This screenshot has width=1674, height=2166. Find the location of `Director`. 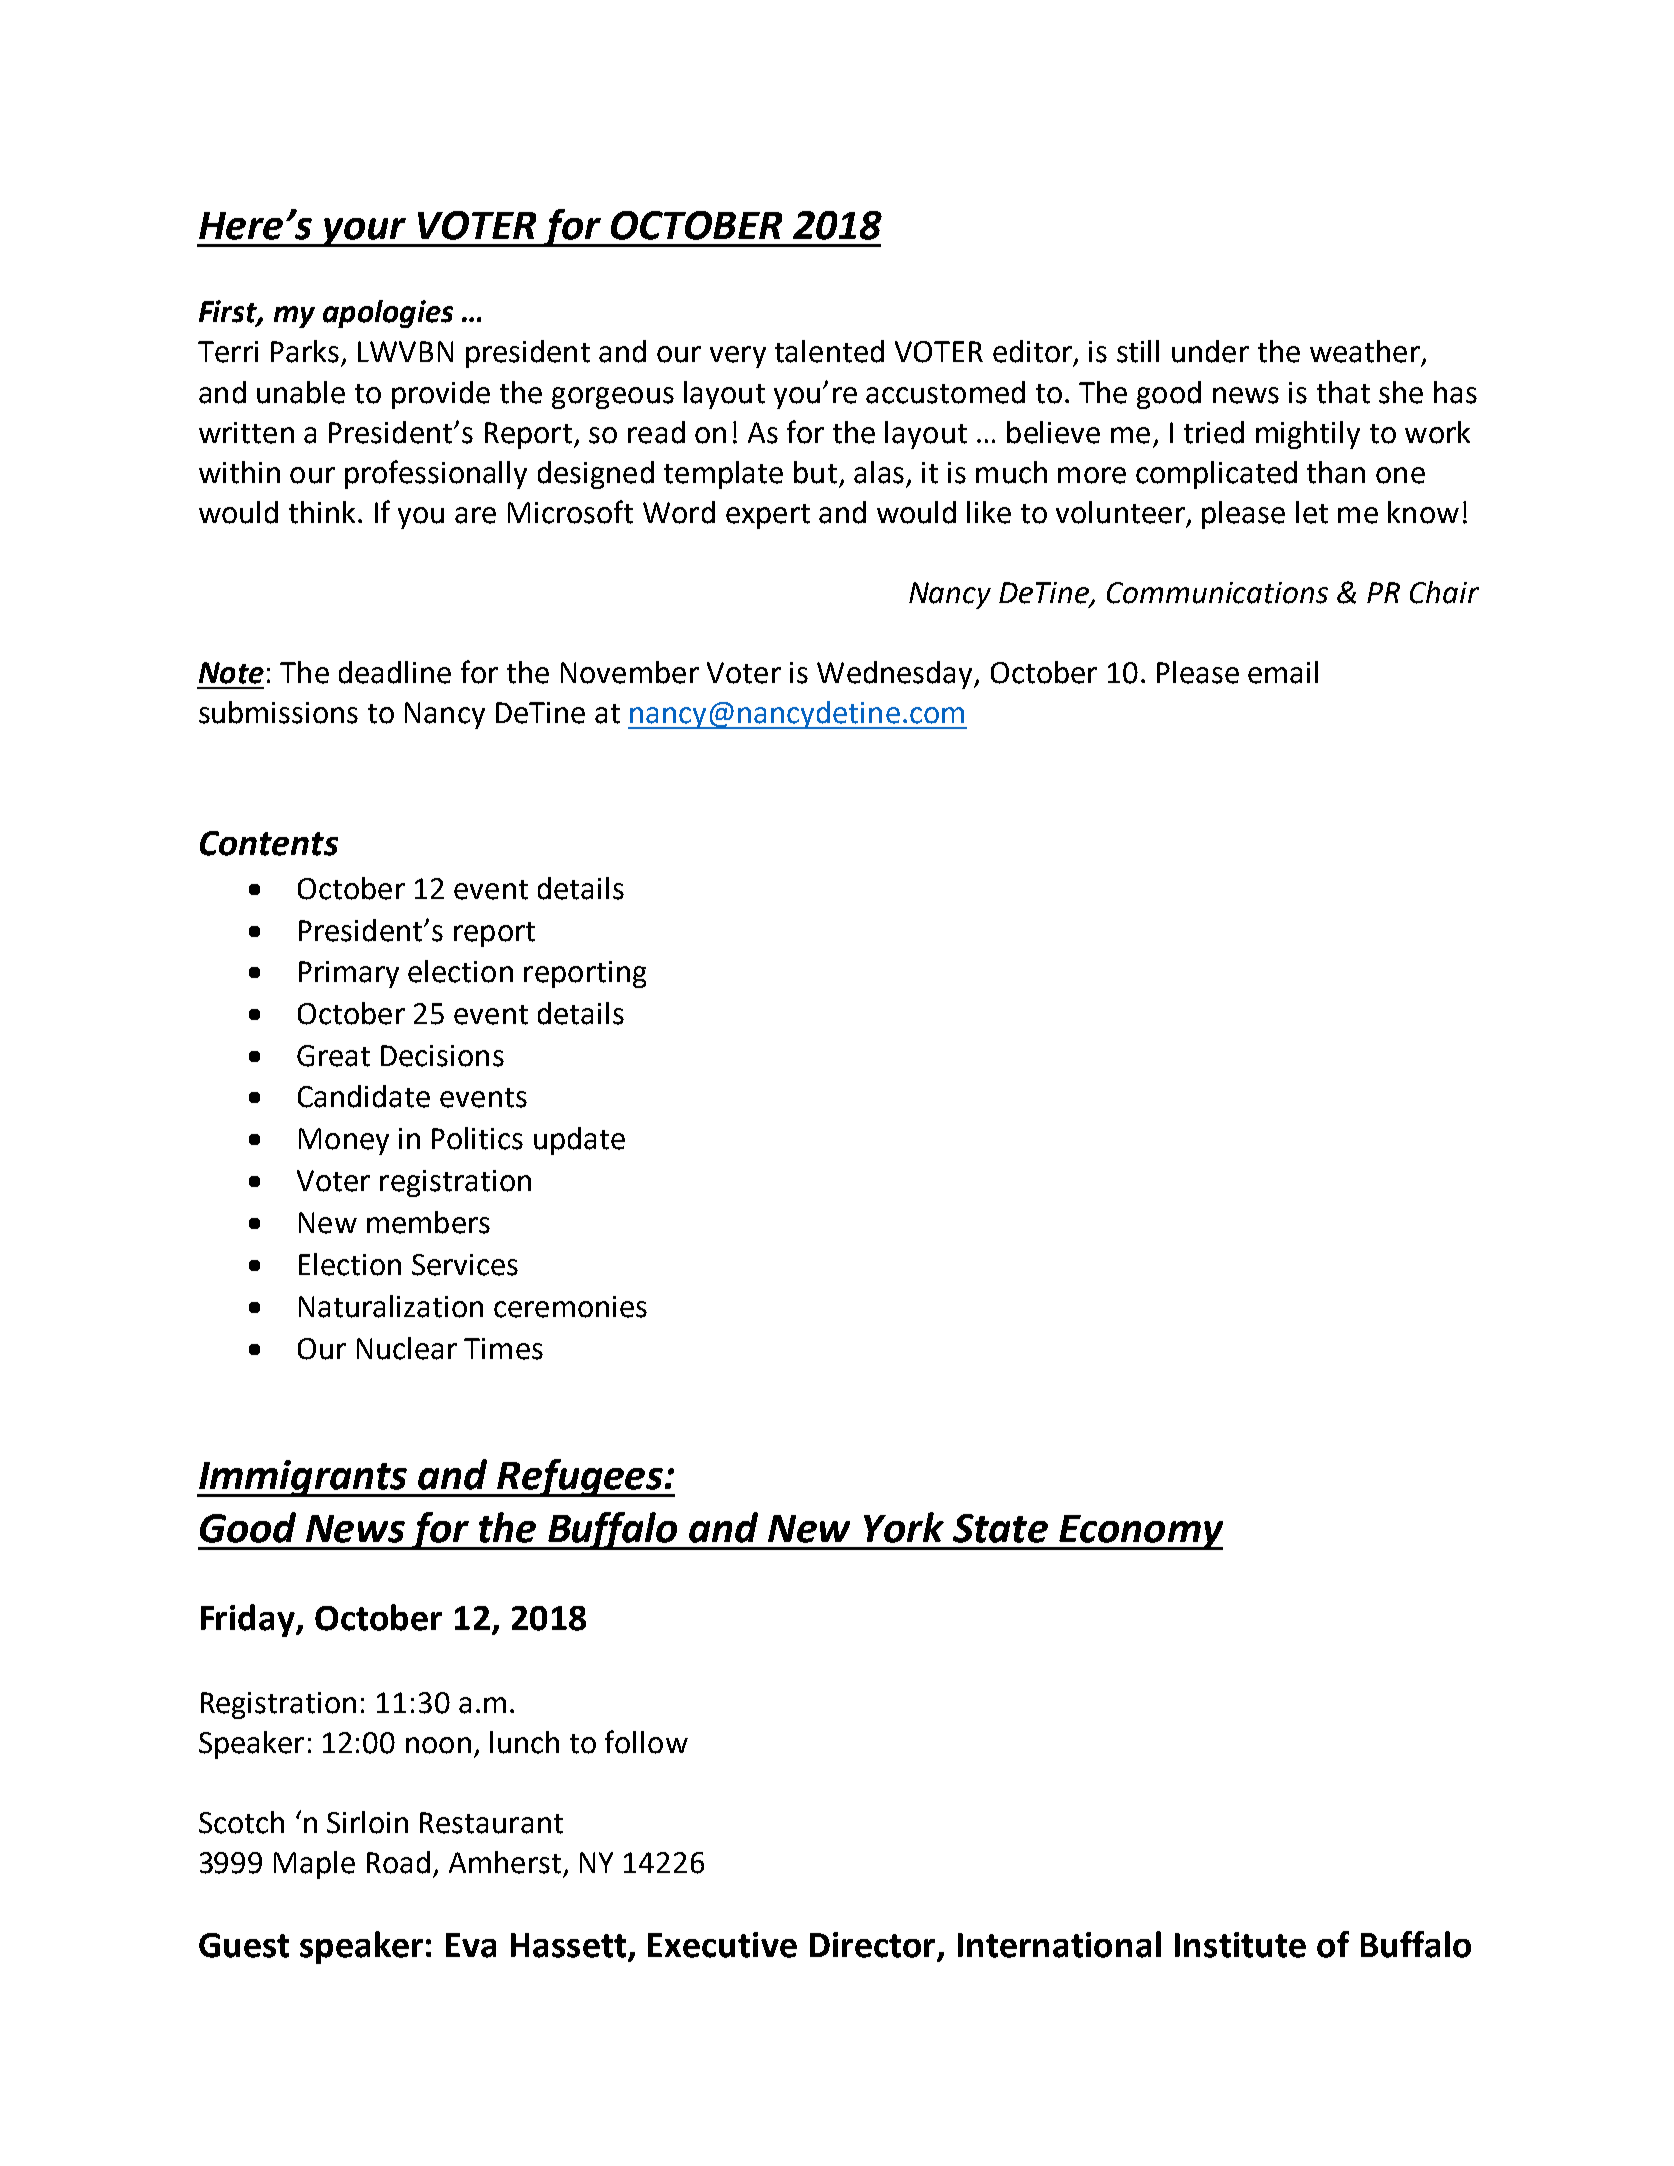

Director is located at coordinates (874, 1946).
